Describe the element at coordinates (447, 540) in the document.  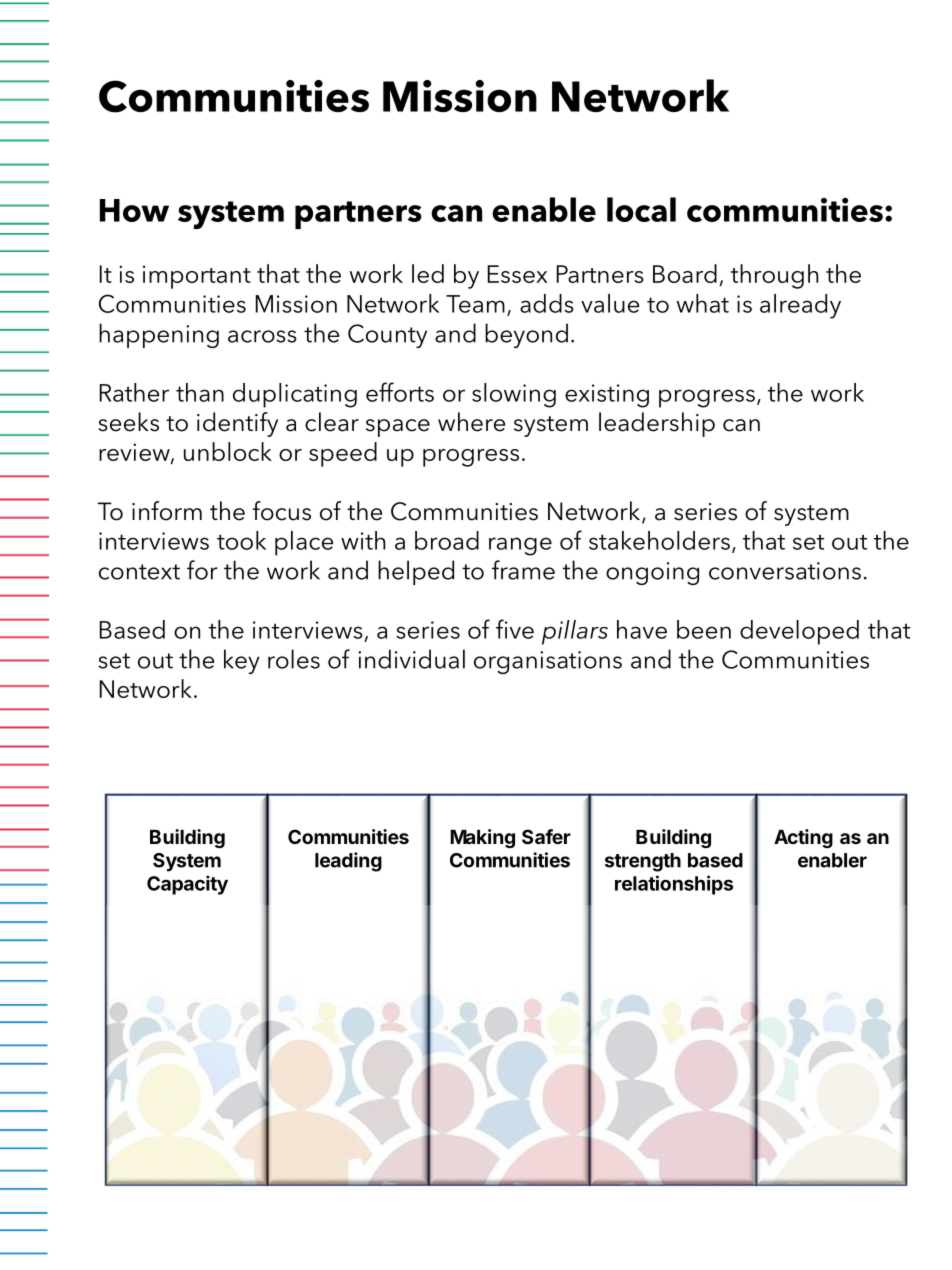
I see `broad` at that location.
